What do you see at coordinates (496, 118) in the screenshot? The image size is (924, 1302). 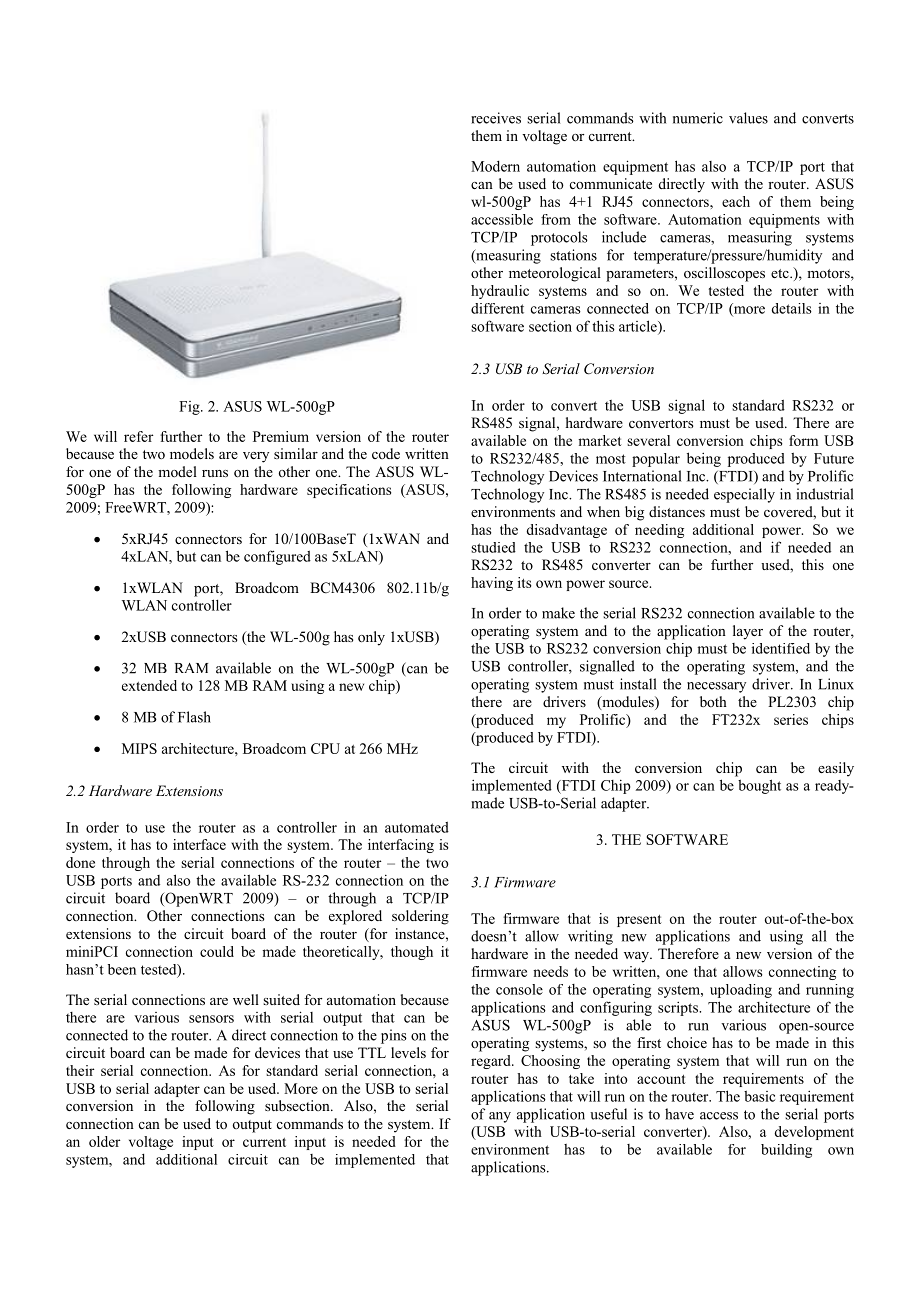 I see `receives` at bounding box center [496, 118].
